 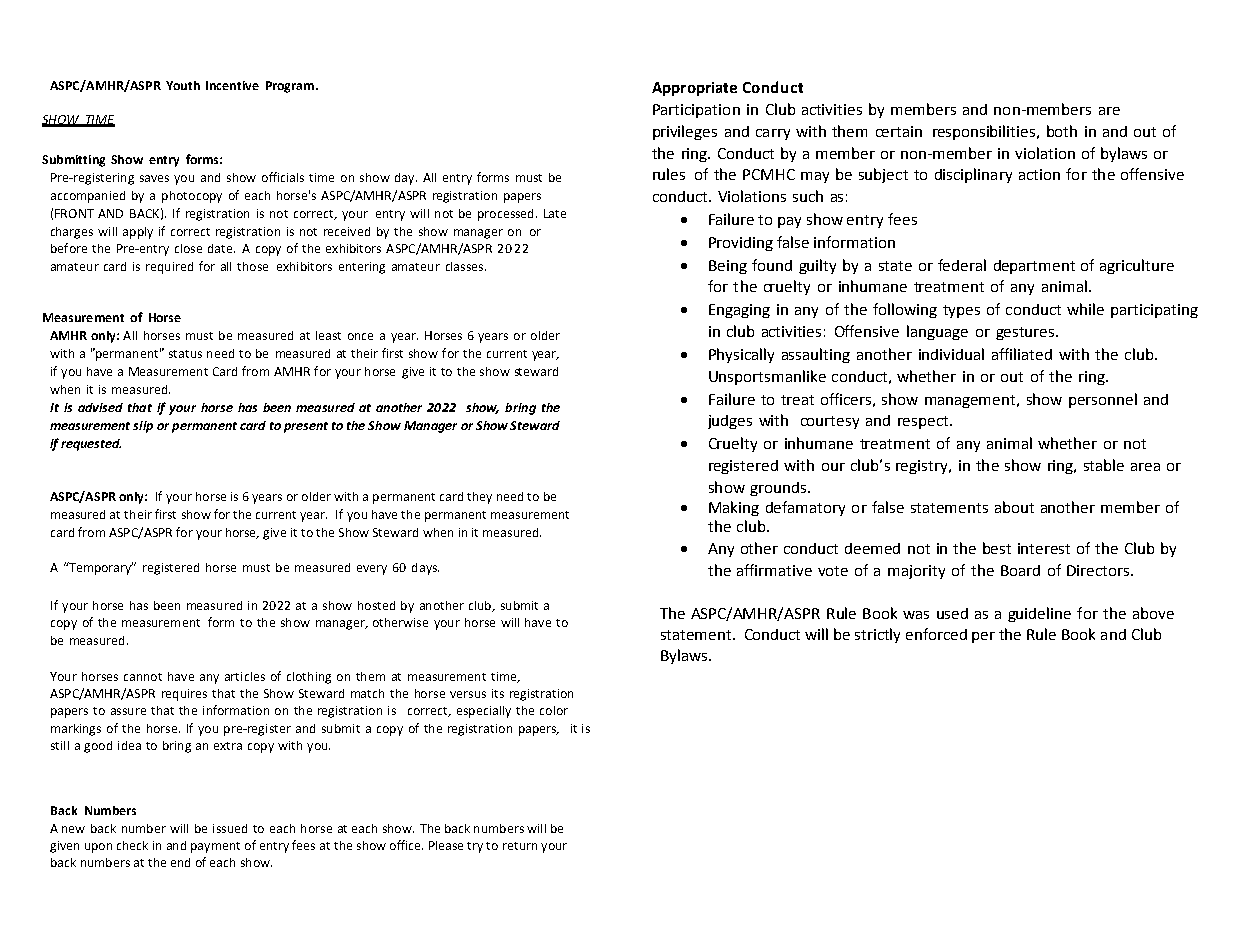 What do you see at coordinates (1062, 131) in the image?
I see `both` at bounding box center [1062, 131].
